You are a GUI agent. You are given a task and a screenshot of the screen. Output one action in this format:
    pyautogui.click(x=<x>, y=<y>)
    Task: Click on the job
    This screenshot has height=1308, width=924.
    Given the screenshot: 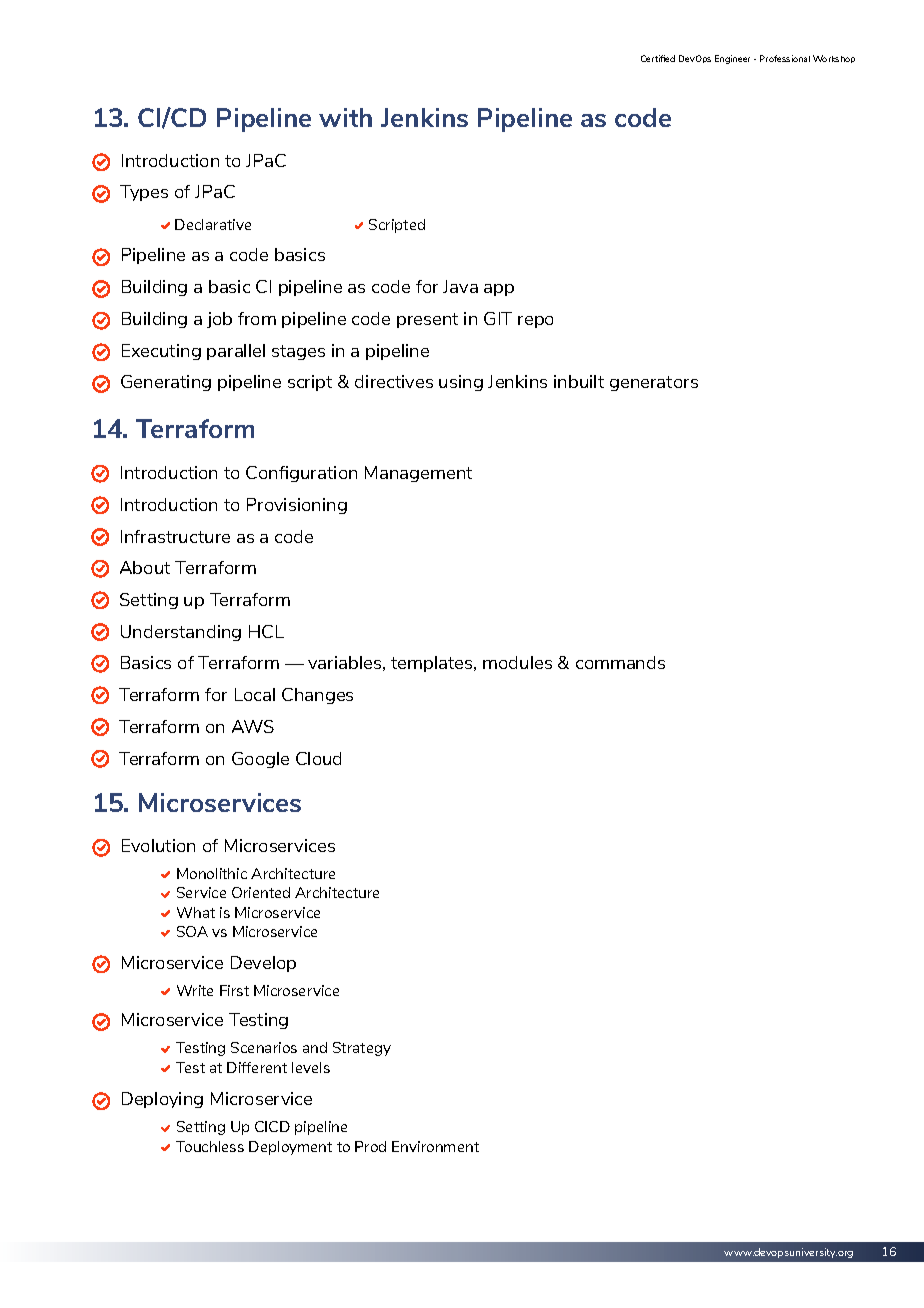 What is the action you would take?
    pyautogui.click(x=219, y=320)
